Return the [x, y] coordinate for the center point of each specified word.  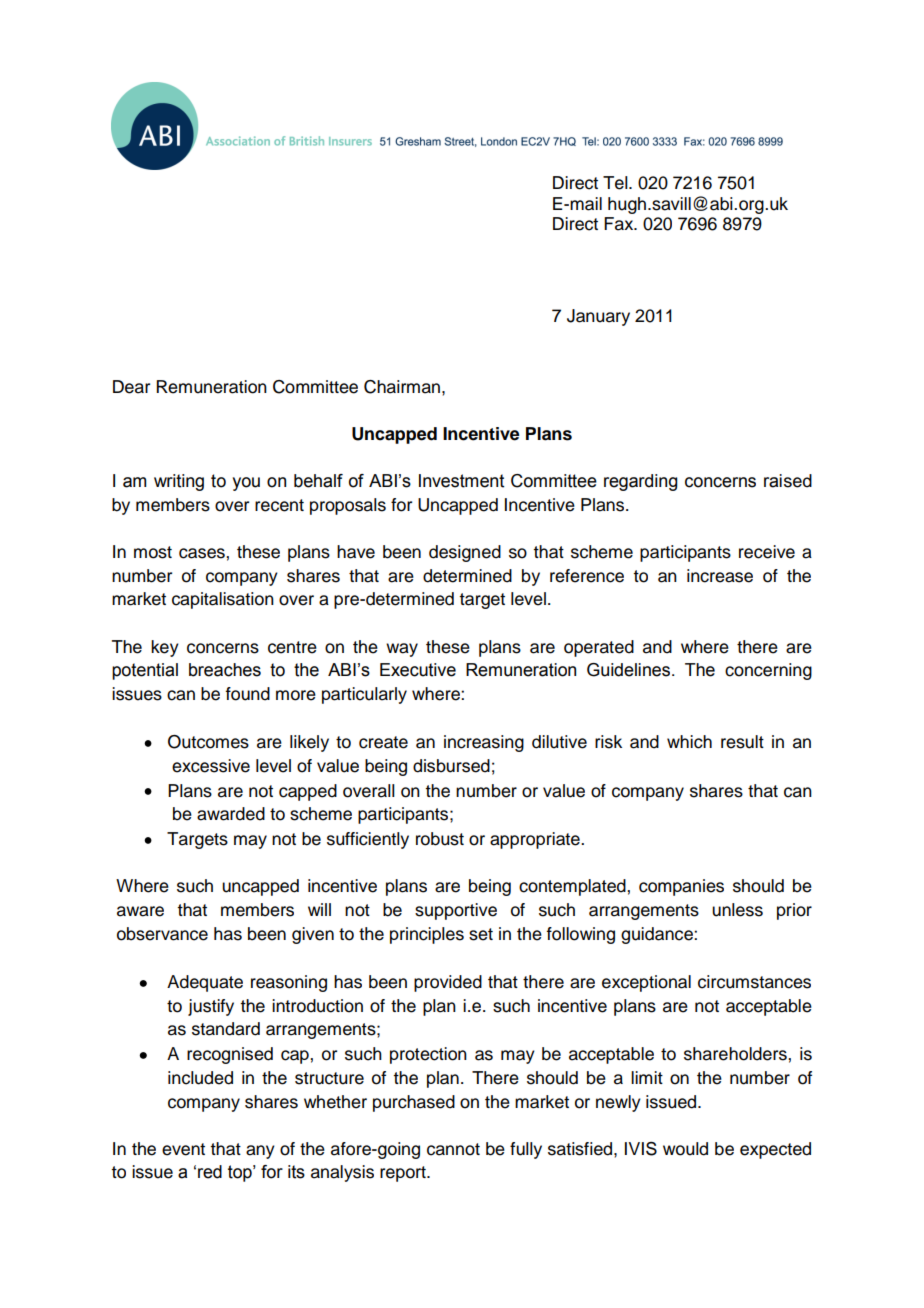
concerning [768, 671]
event [183, 1149]
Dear [131, 387]
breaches [225, 670]
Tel [616, 183]
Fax [620, 224]
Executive [418, 670]
